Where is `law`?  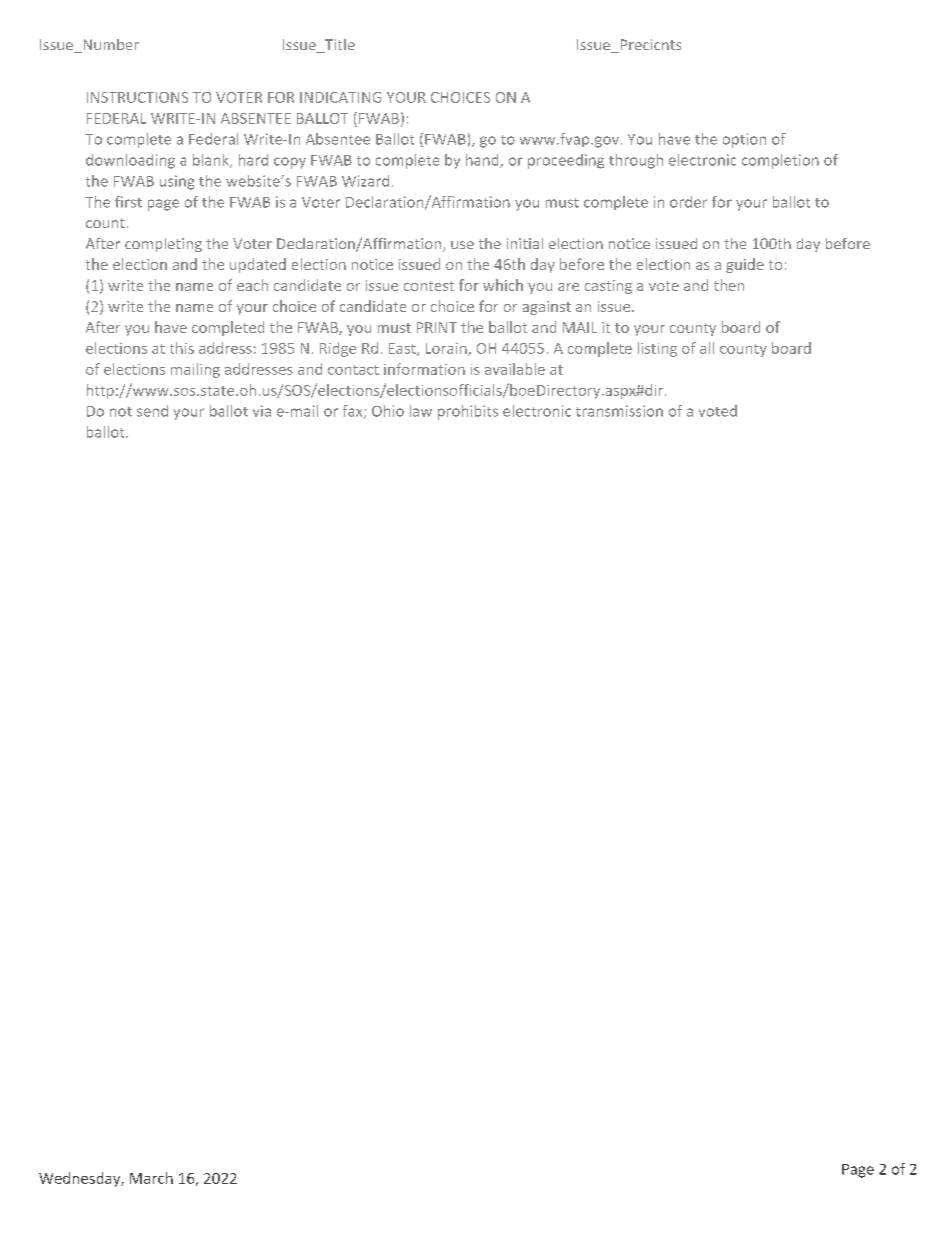 law is located at coordinates (421, 411).
